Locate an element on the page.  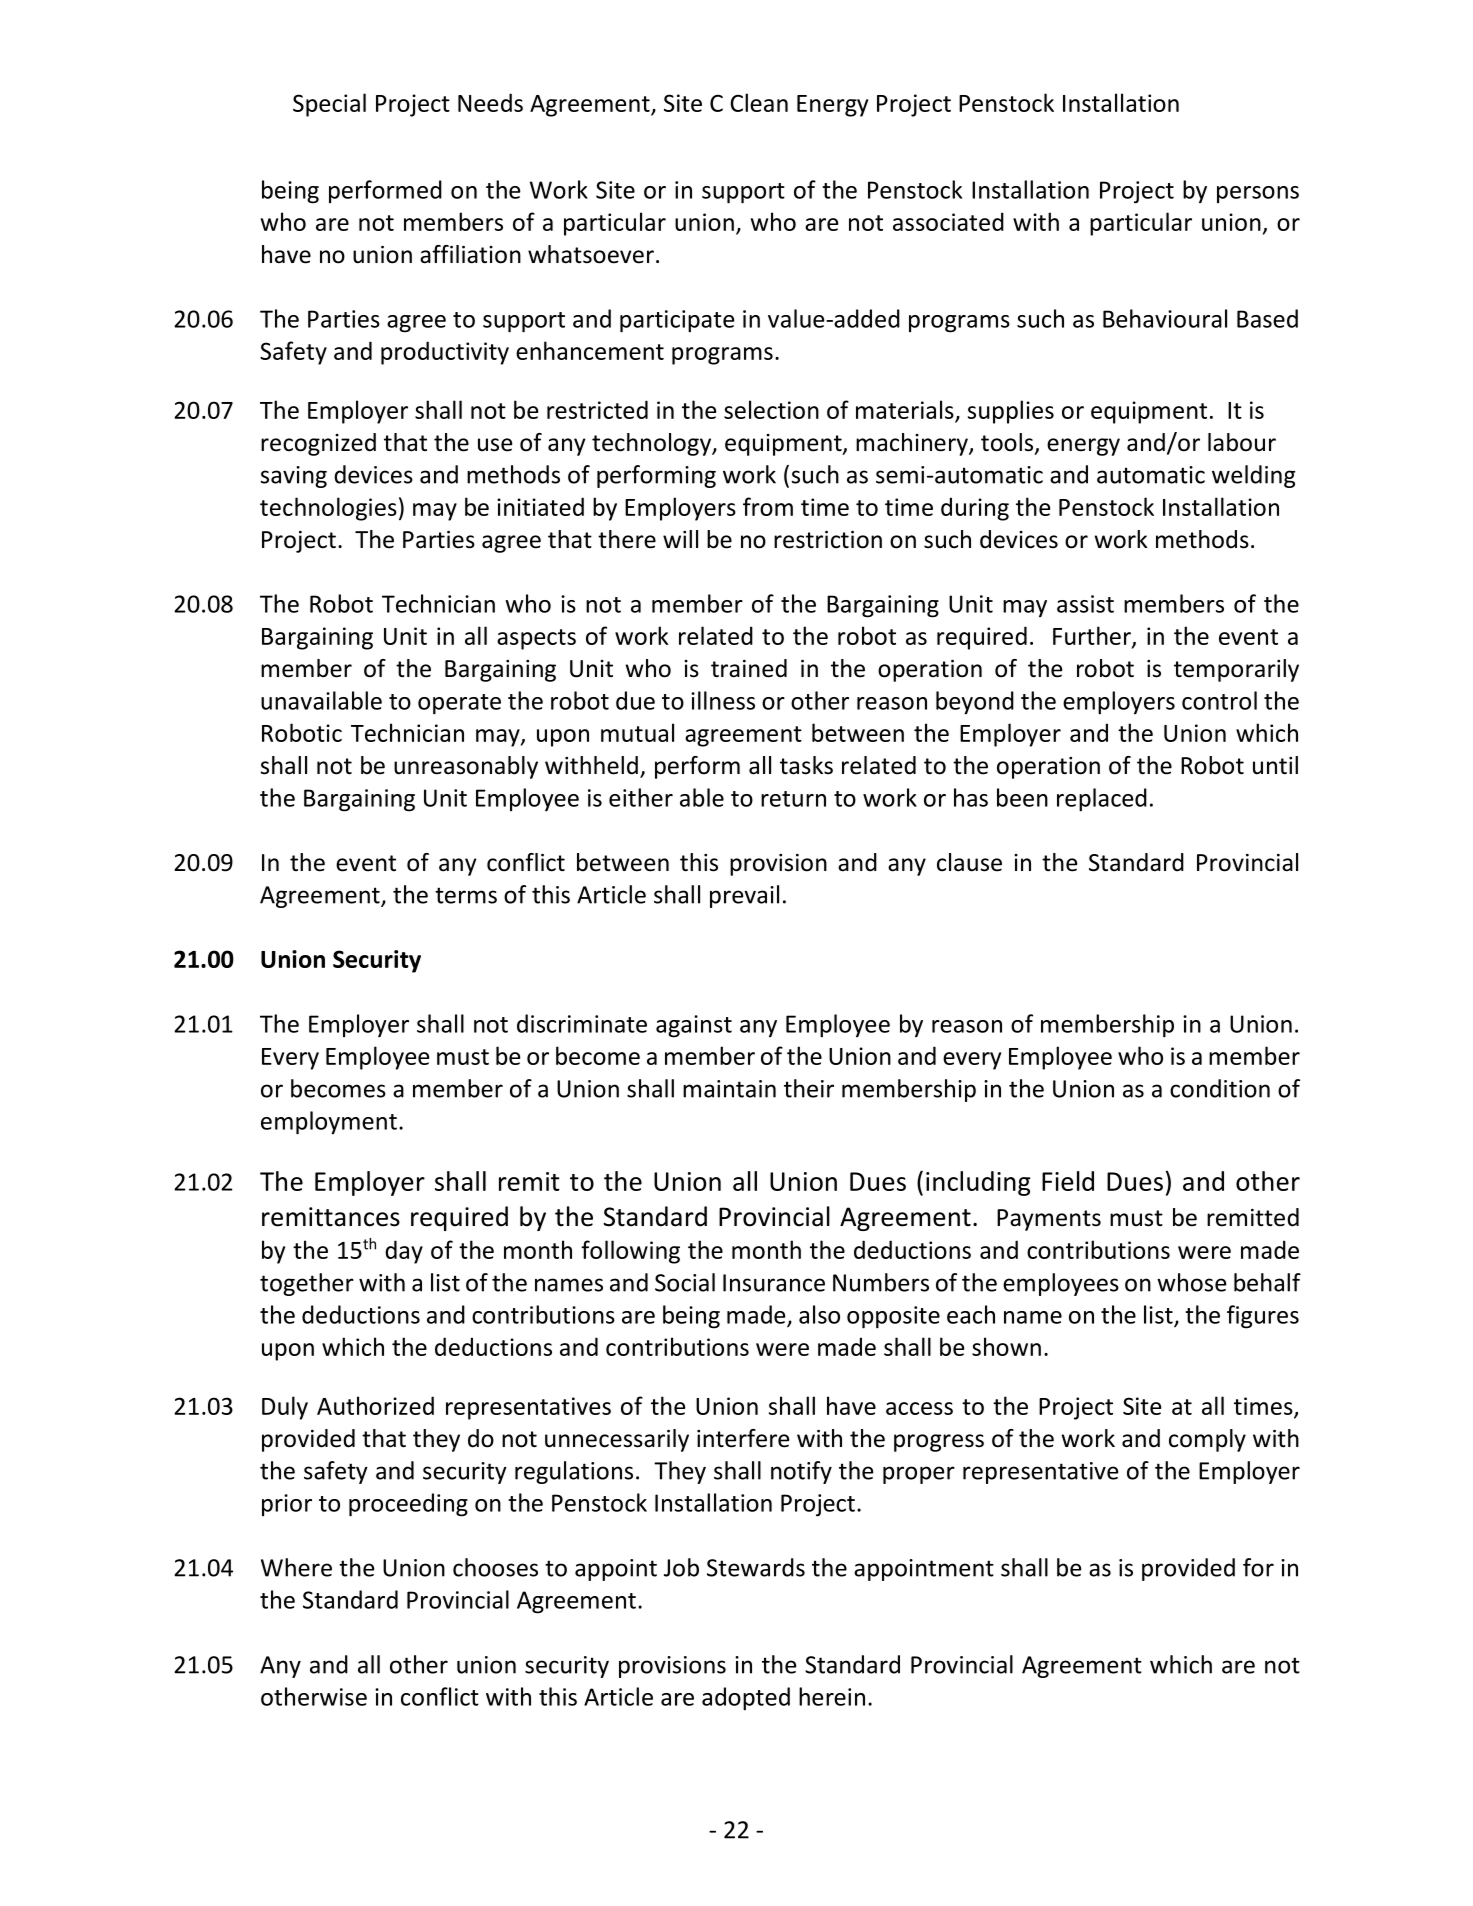
employment is located at coordinates (329, 1123).
